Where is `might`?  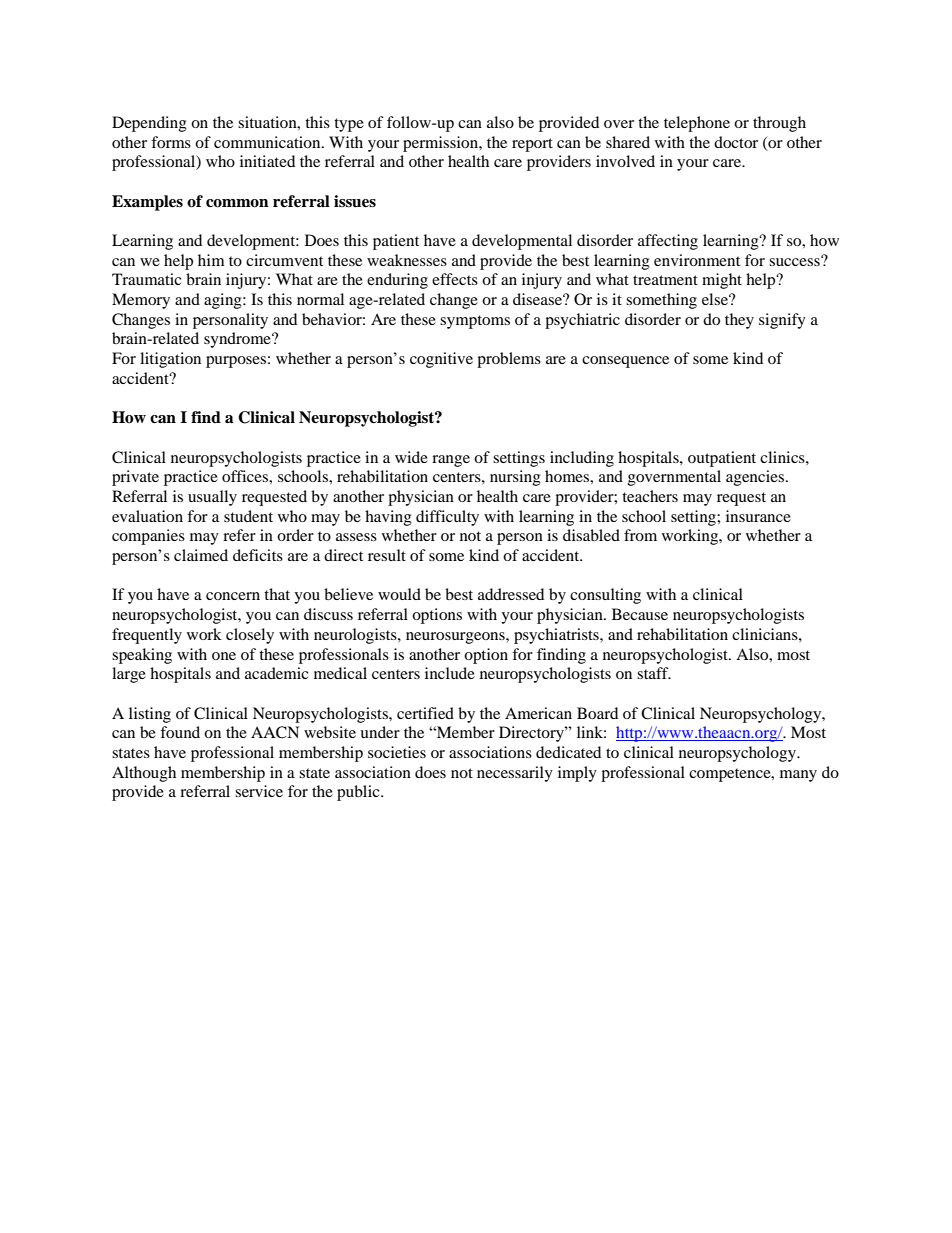 might is located at coordinates (722, 281).
